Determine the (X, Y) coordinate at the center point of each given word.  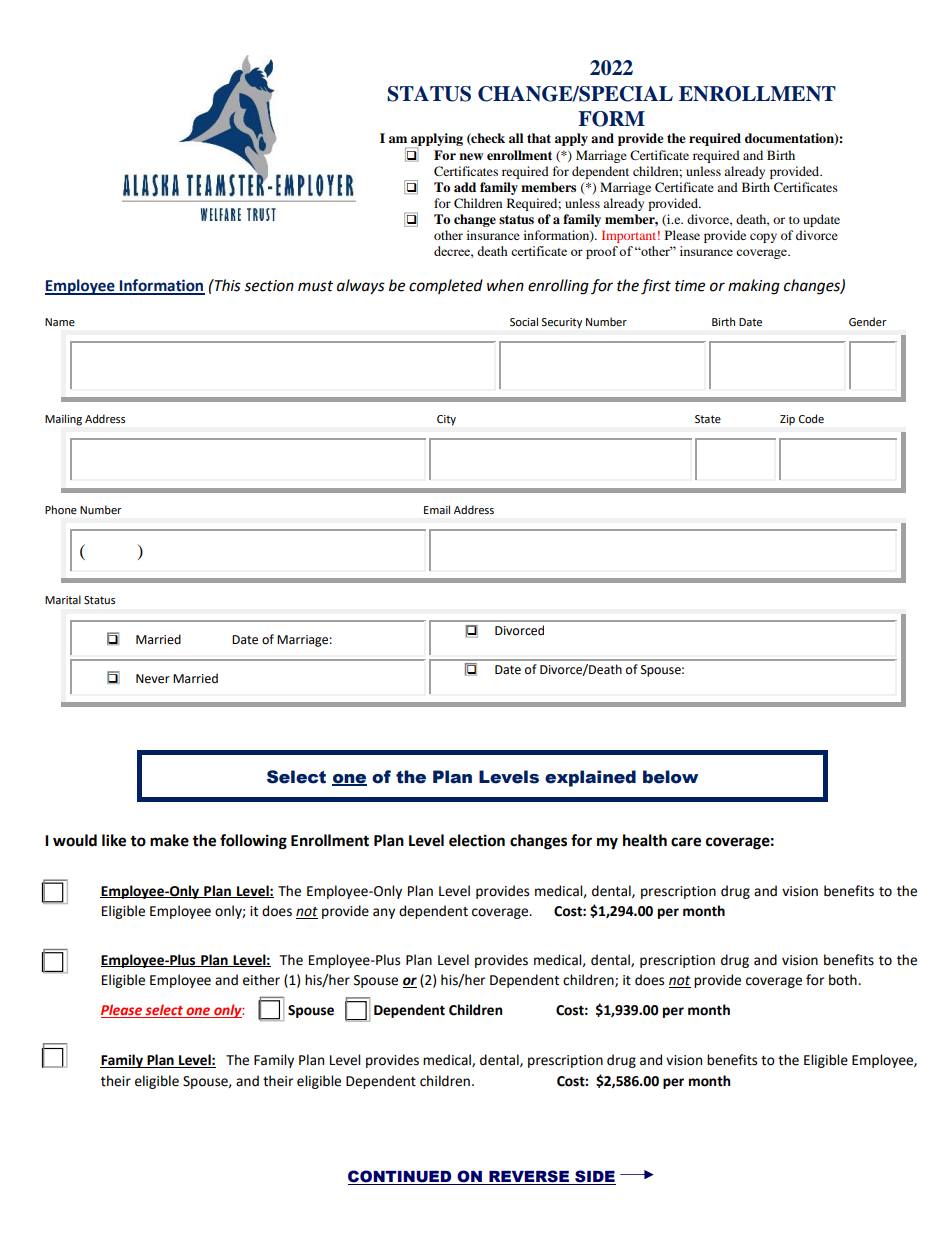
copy (763, 238)
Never (153, 679)
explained (590, 778)
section (269, 286)
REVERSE (529, 1177)
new (471, 156)
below (670, 777)
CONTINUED (401, 1177)
